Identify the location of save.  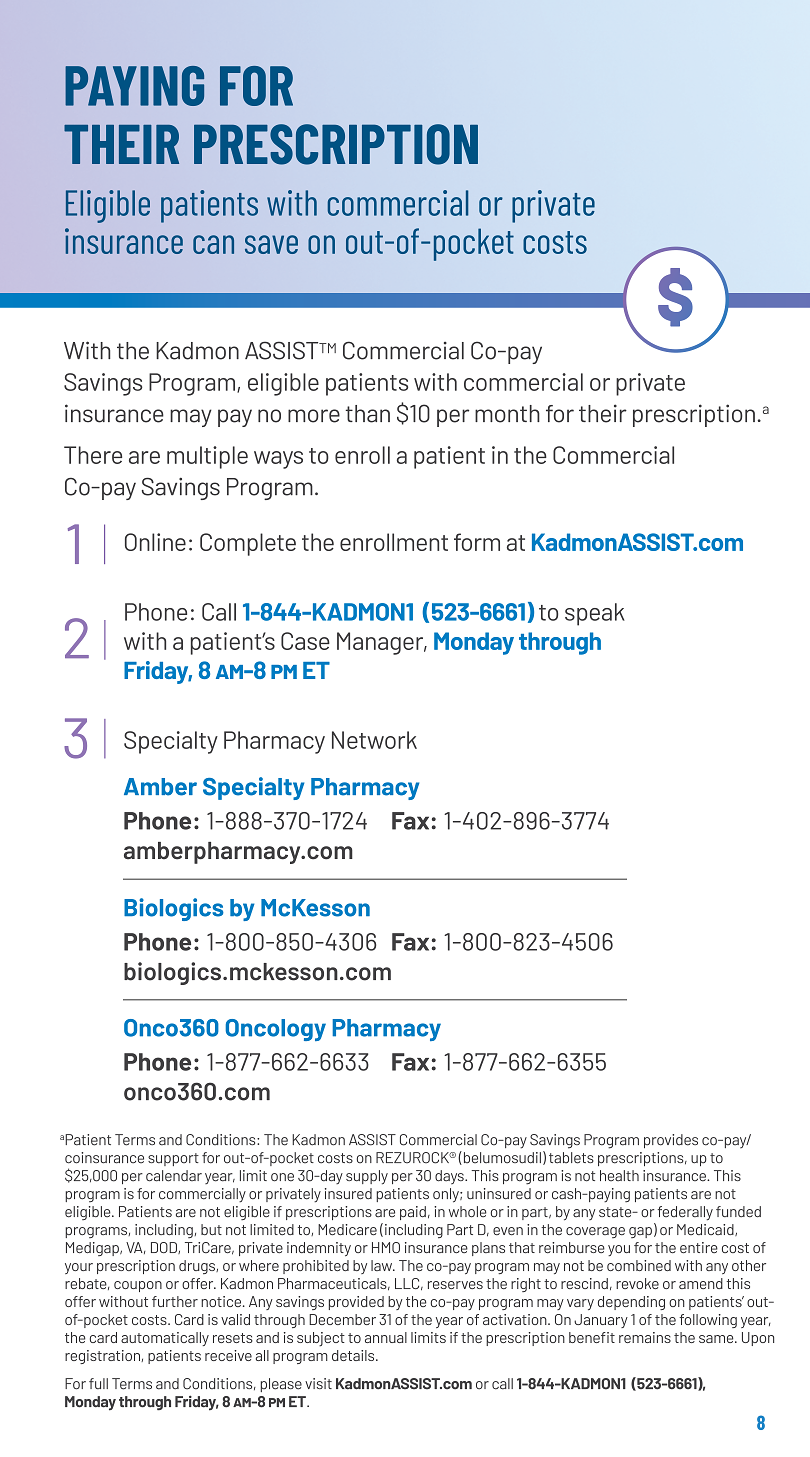
(271, 244).
